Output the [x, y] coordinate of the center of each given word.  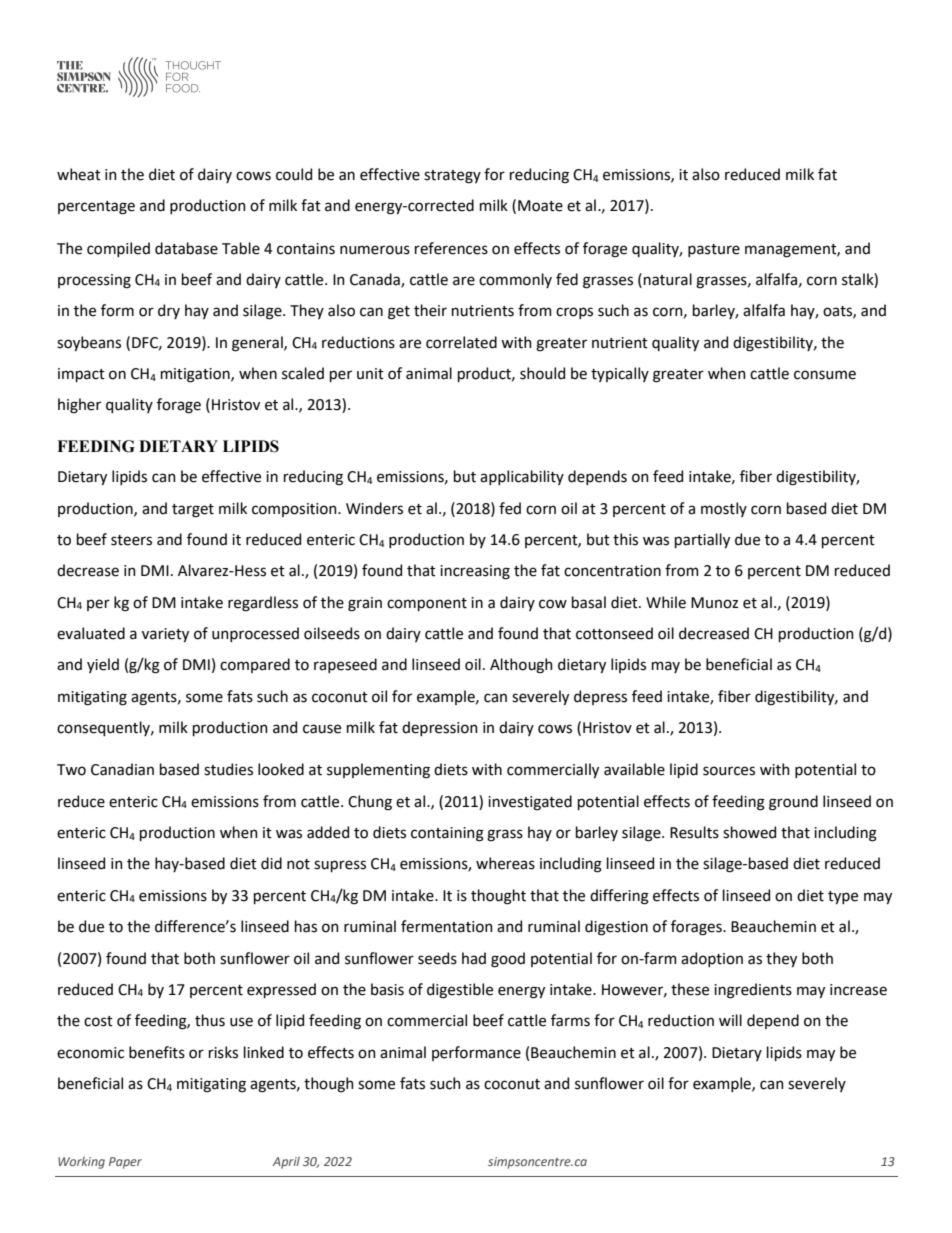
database [186, 248]
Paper [125, 1163]
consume [825, 375]
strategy [452, 177]
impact [81, 375]
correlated [461, 342]
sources [729, 771]
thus [210, 1020]
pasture [714, 250]
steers [131, 540]
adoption [712, 959]
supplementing [378, 771]
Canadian [122, 769]
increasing [475, 572]
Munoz [714, 603]
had [474, 958]
